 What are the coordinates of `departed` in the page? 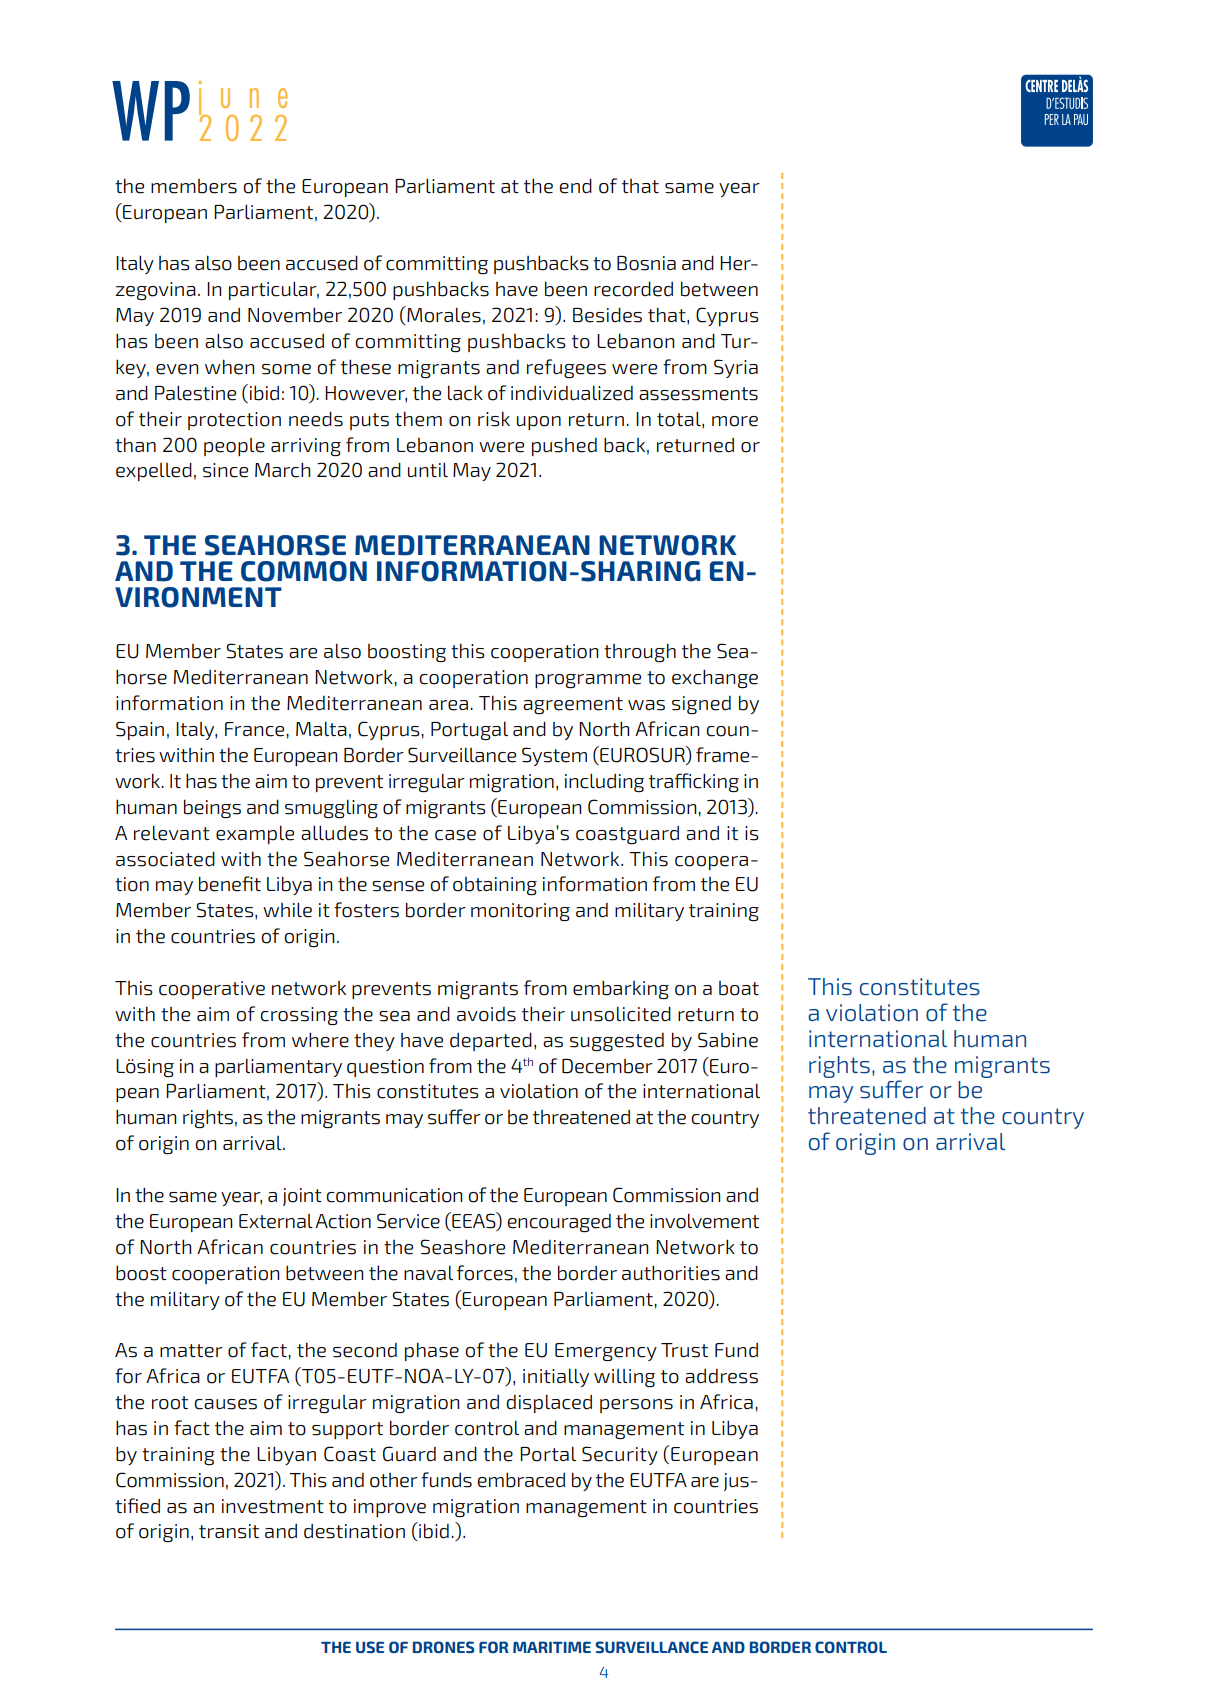 It's located at (491, 1041).
